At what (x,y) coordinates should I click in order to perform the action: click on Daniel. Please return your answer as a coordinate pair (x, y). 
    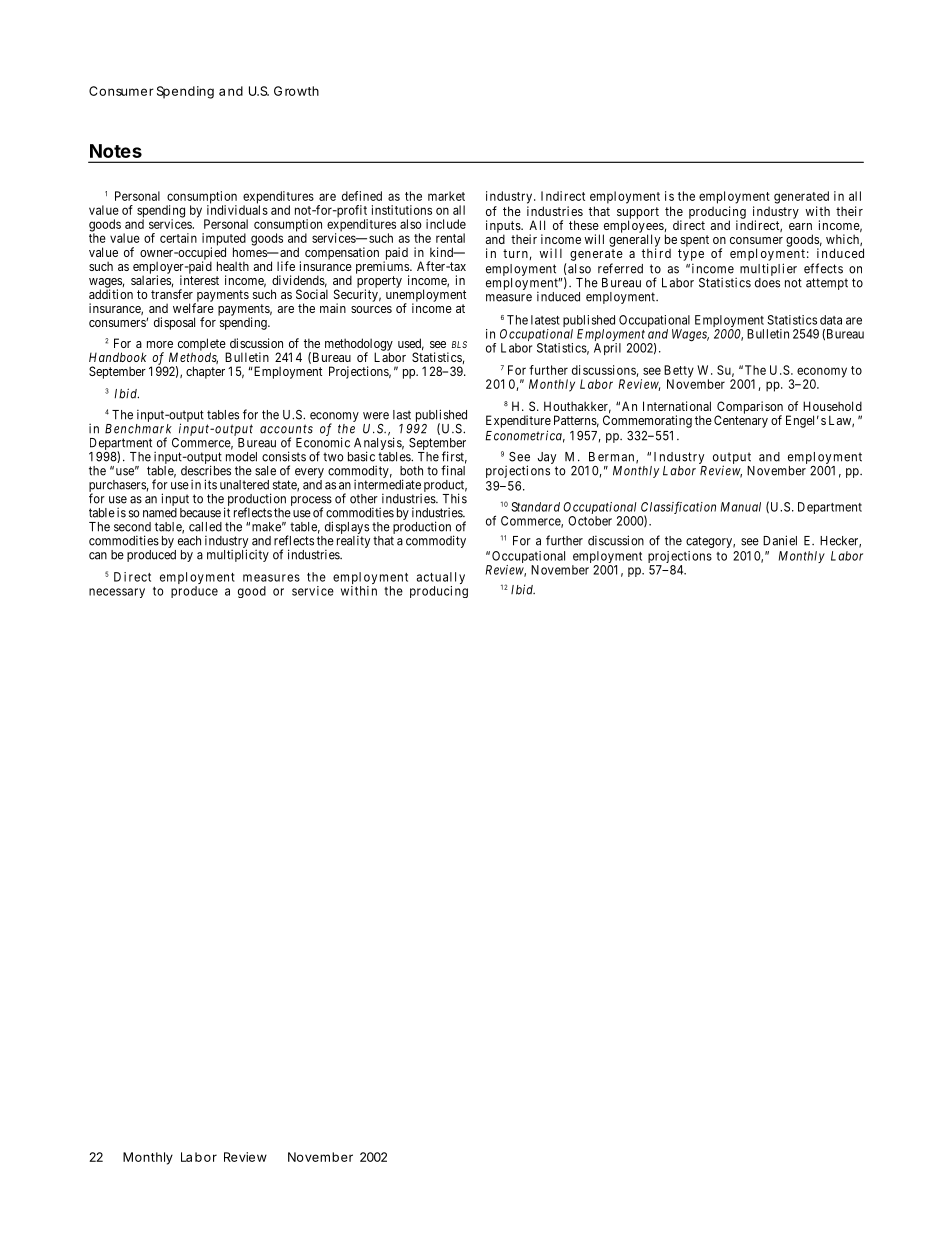
    Looking at the image, I should click on (780, 540).
